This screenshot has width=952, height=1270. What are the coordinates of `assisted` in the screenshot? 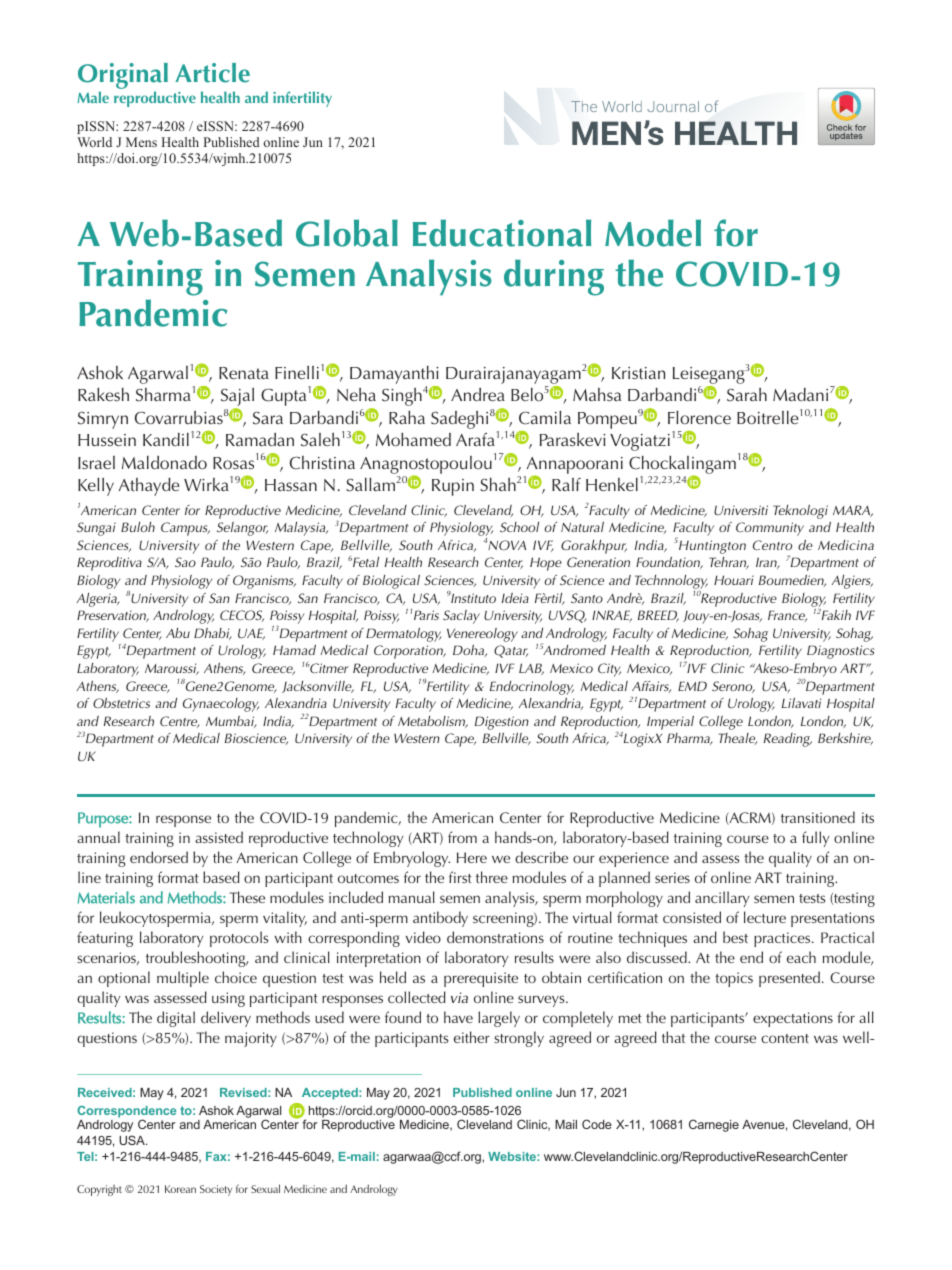 It's located at (219, 837).
